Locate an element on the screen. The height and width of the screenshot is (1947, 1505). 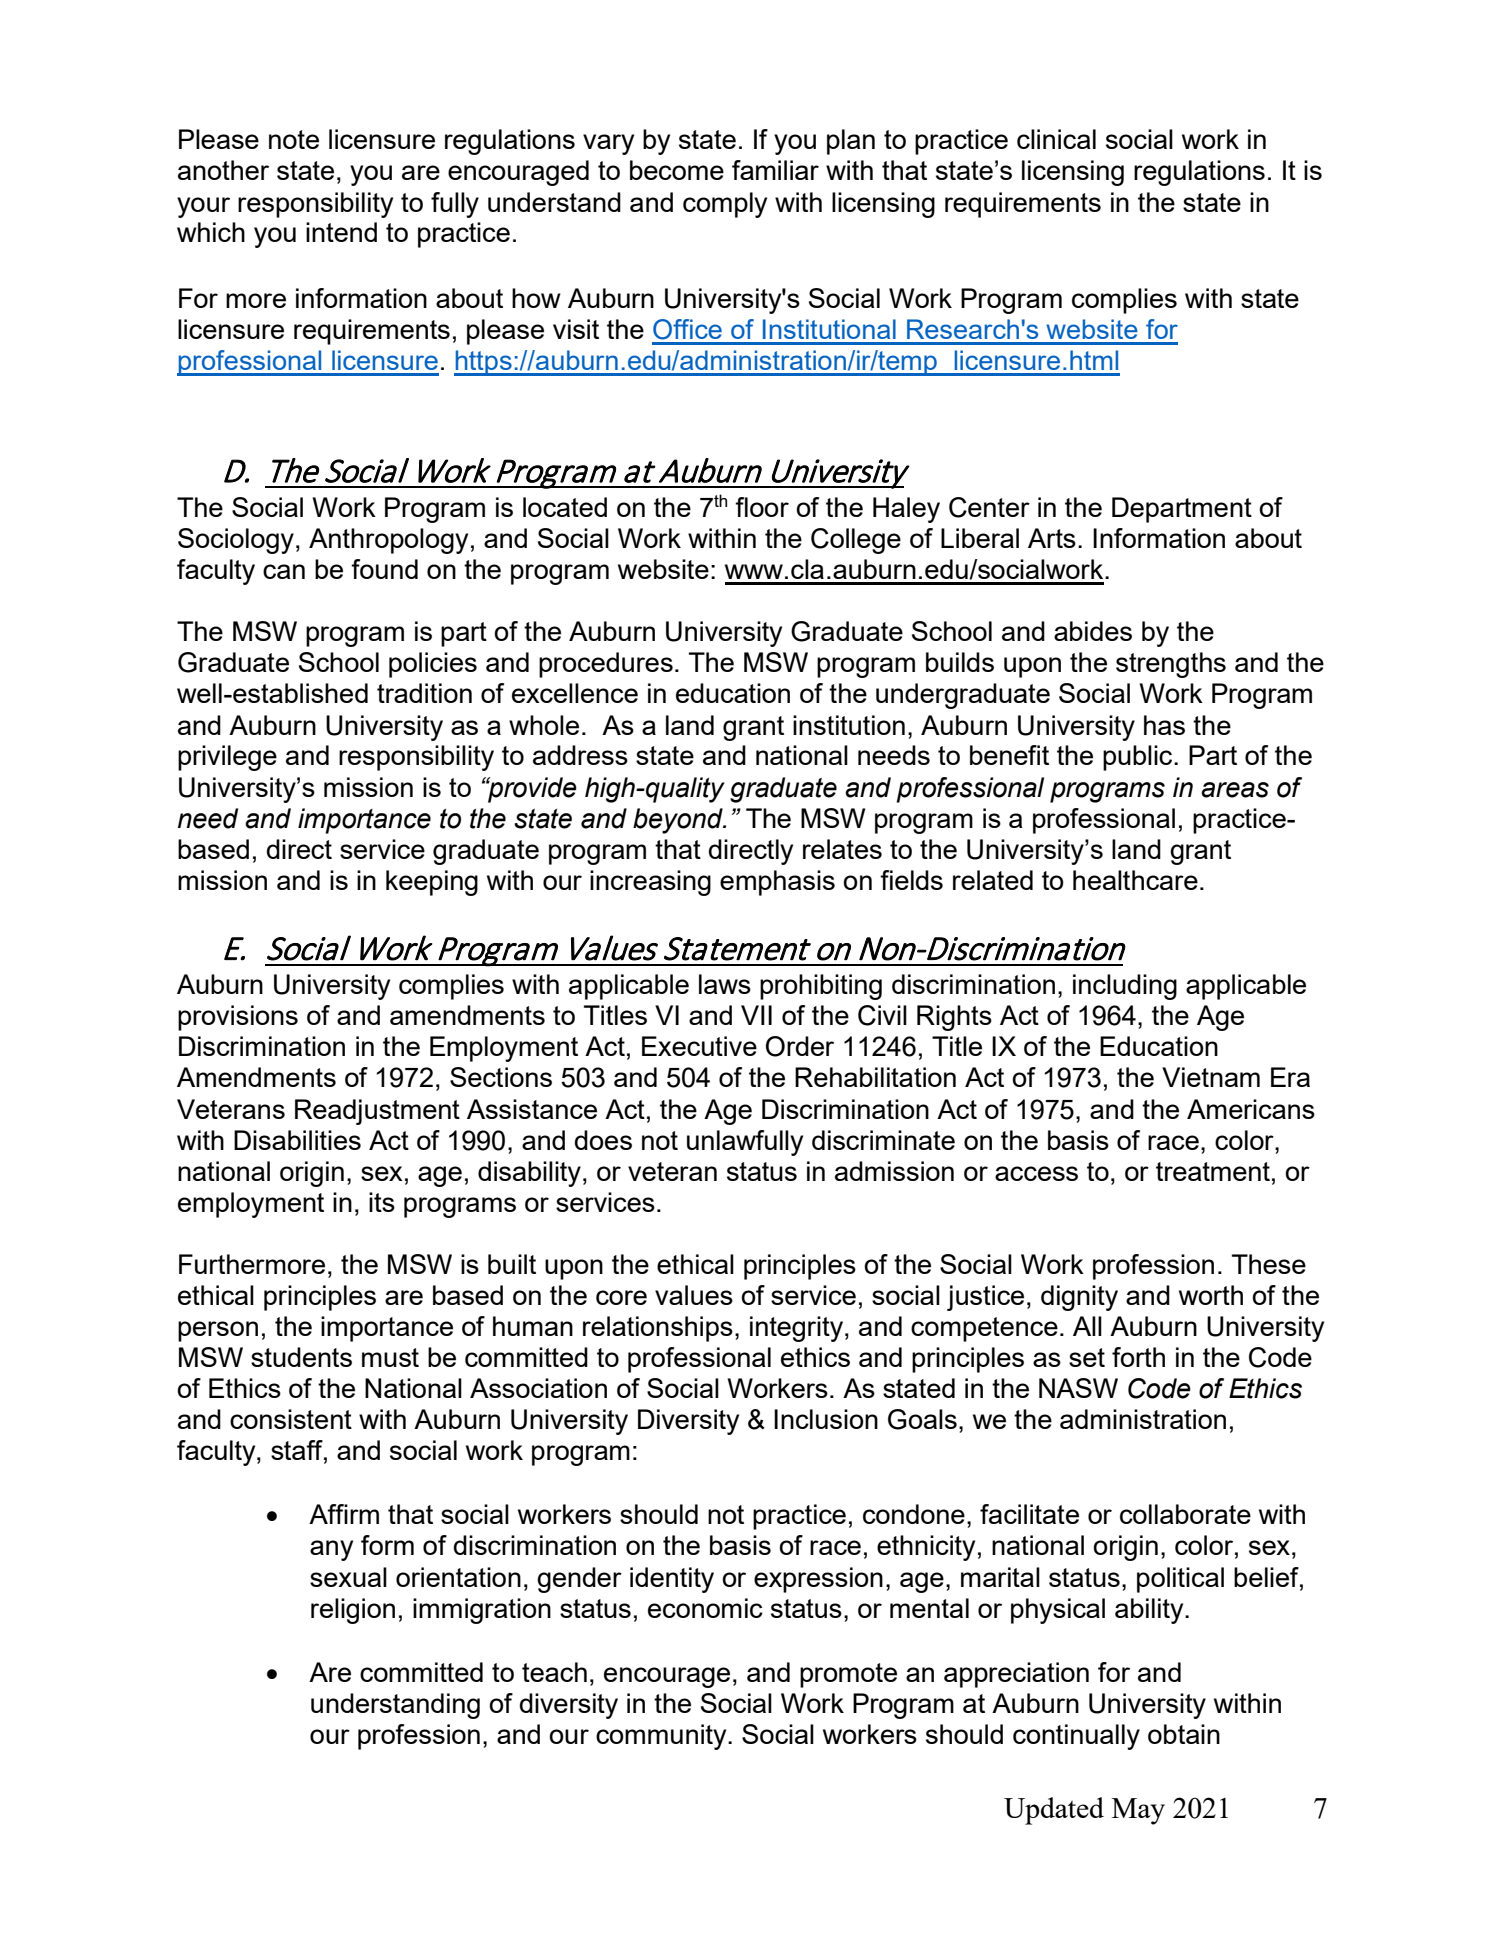
students is located at coordinates (301, 1357).
